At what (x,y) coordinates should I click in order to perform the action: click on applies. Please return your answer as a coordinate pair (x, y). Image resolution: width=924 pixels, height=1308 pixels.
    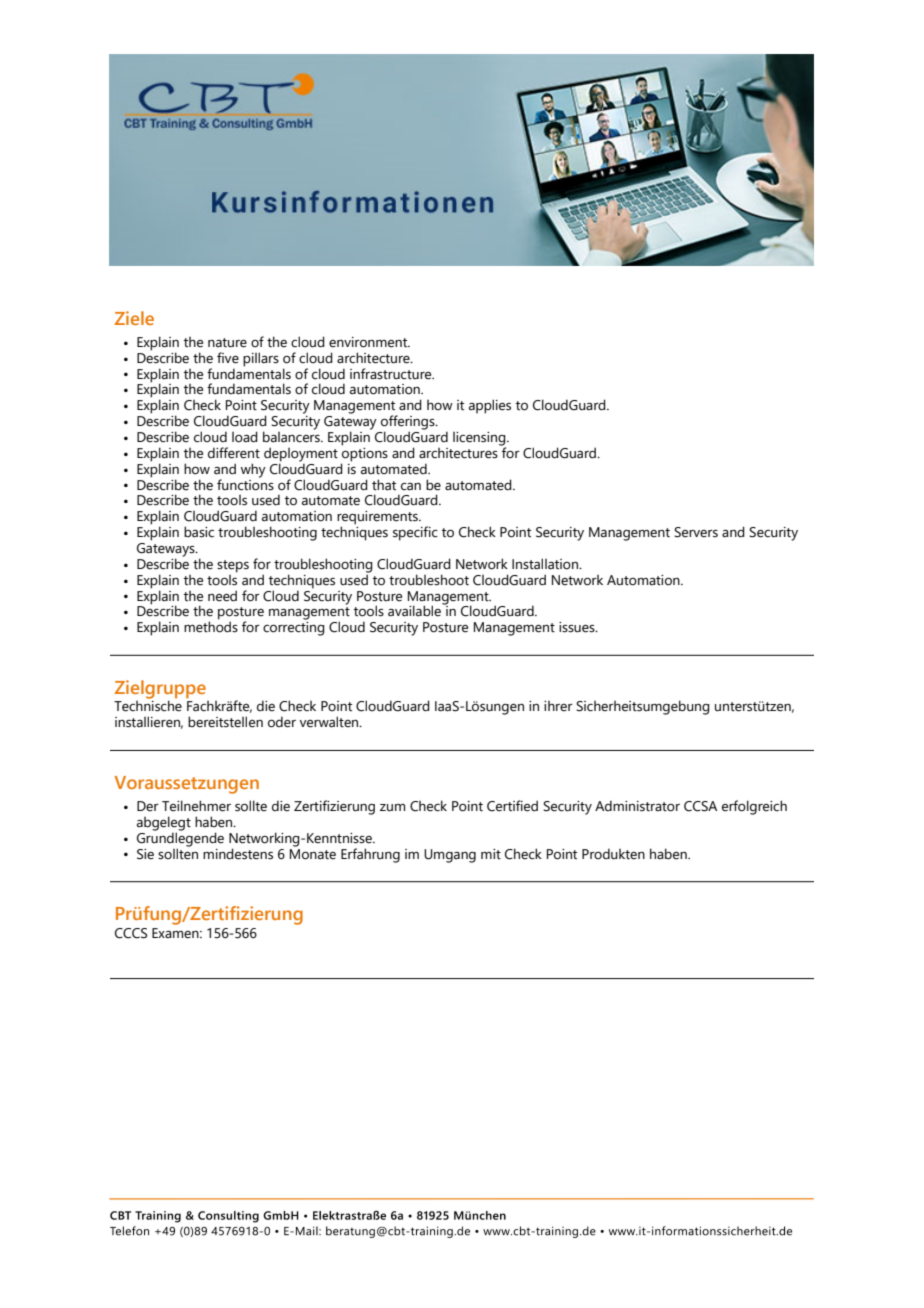
    Looking at the image, I should click on (490, 406).
